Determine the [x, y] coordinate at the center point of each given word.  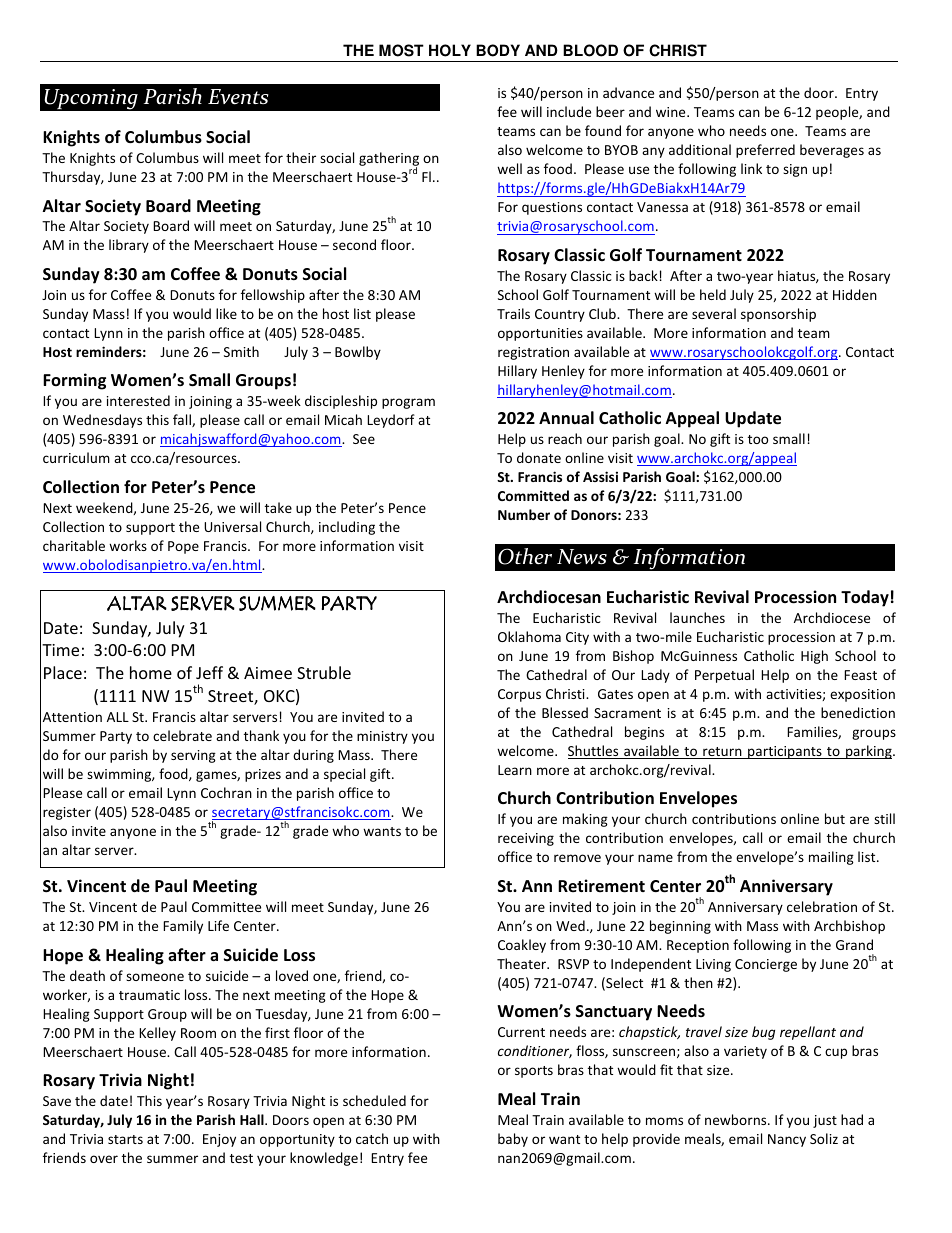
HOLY [450, 50]
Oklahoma [529, 636]
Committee [226, 907]
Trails [513, 313]
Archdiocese [832, 617]
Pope [183, 547]
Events [238, 97]
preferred [765, 151]
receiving [526, 839]
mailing [831, 858]
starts [125, 1139]
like [226, 313]
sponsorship [778, 315]
